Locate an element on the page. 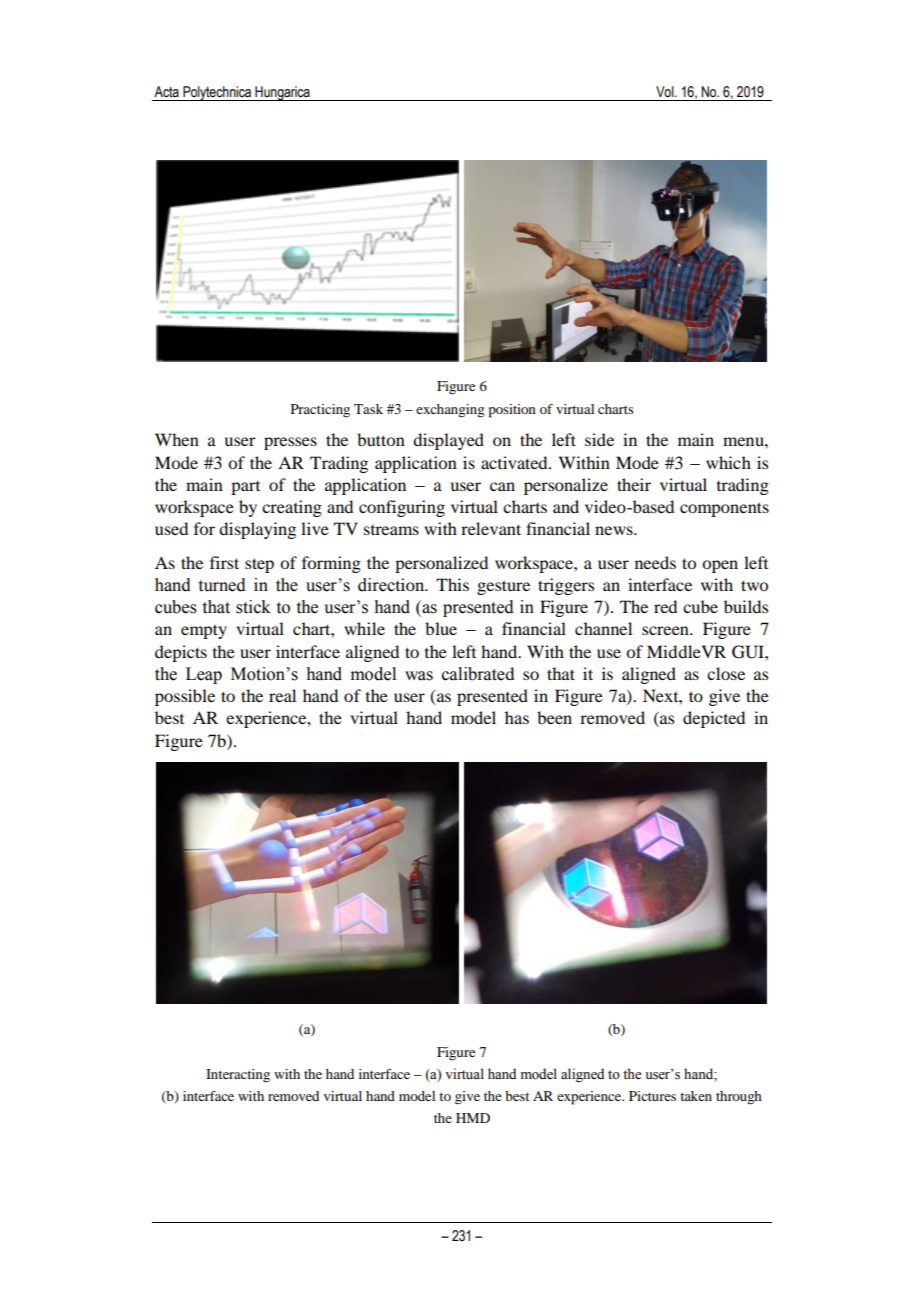 The width and height of the page is (924, 1314). Interacting is located at coordinates (238, 1076).
